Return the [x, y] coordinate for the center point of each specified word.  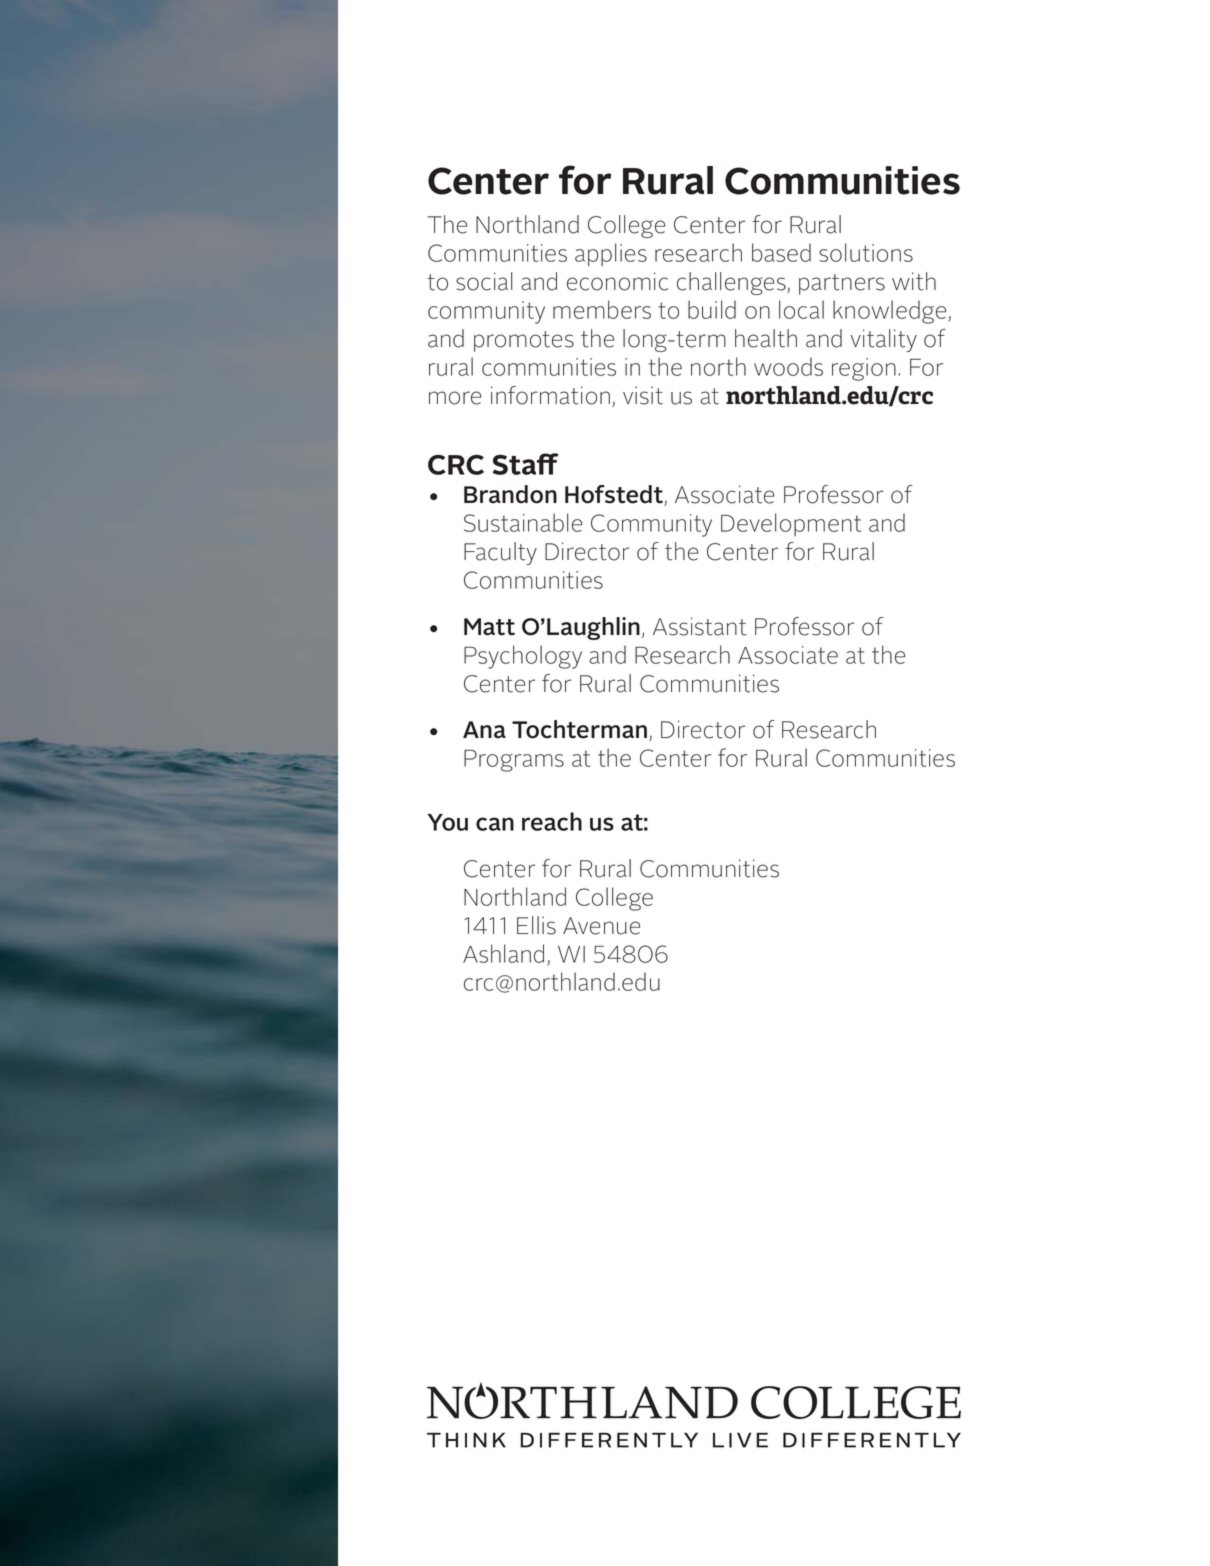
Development [791, 524]
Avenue [601, 926]
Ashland [503, 953]
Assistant [700, 626]
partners [842, 284]
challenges [732, 283]
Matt [489, 627]
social [484, 281]
